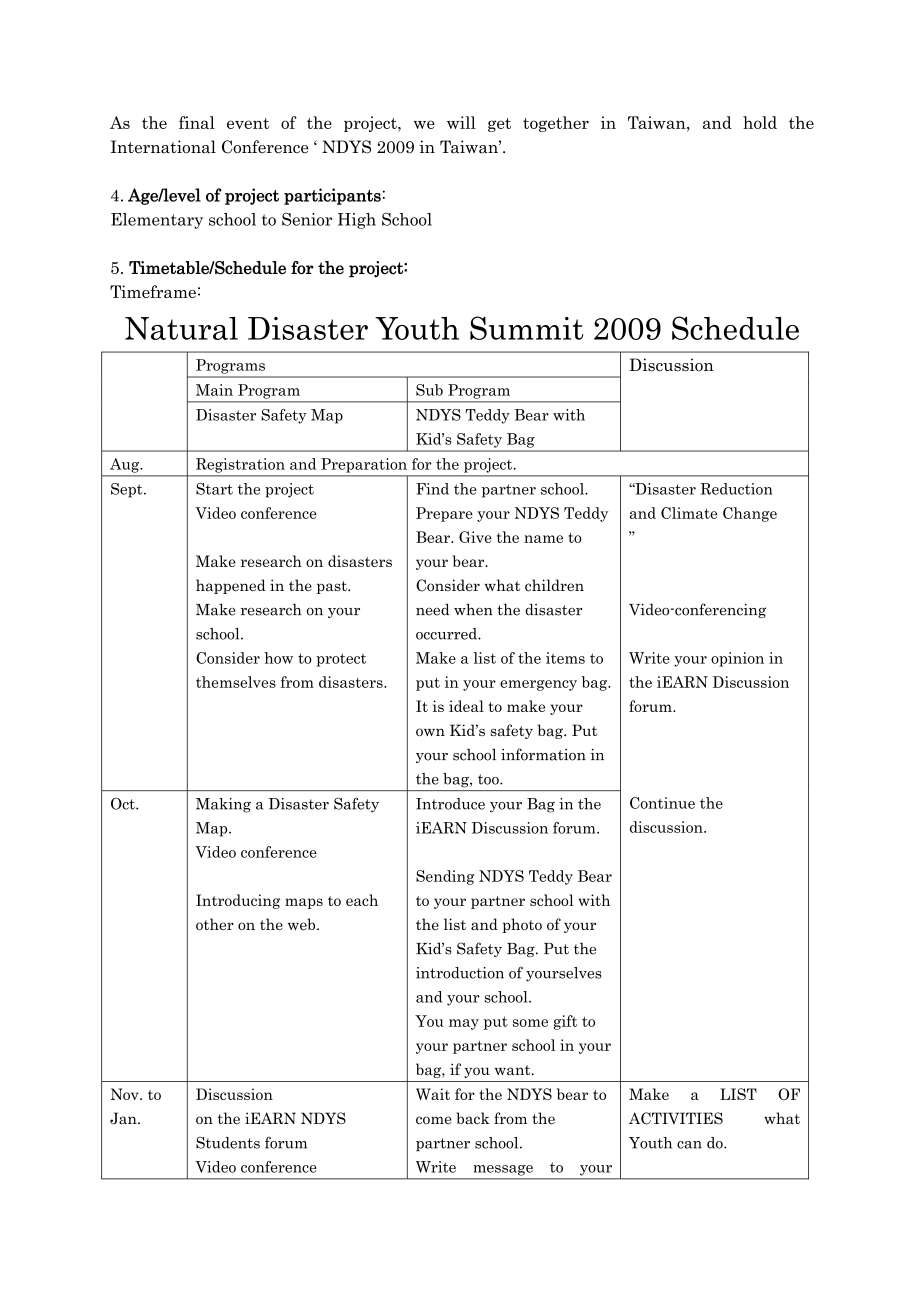  What do you see at coordinates (737, 659) in the screenshot?
I see `opinion` at bounding box center [737, 659].
